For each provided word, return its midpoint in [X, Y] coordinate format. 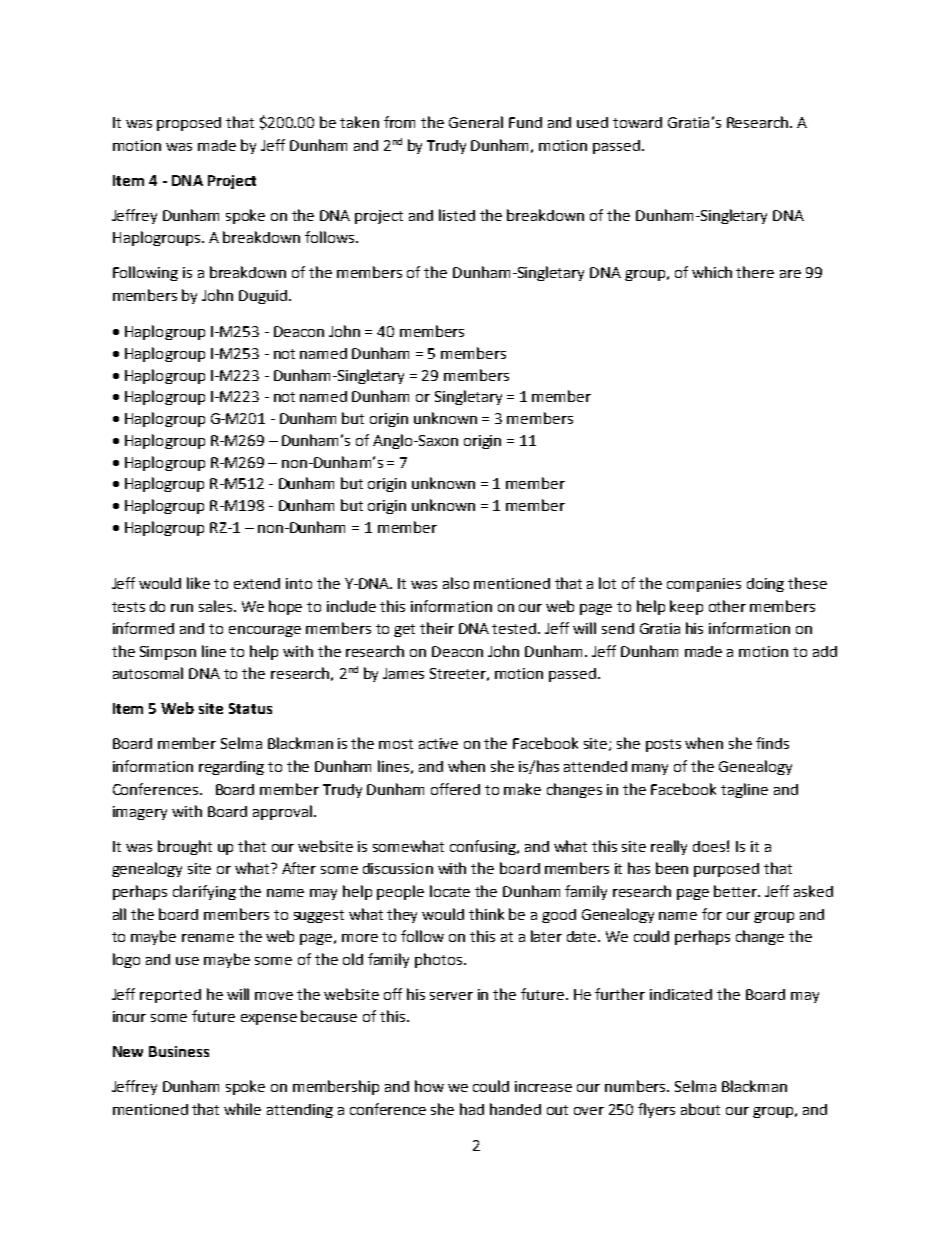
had [472, 1109]
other [727, 606]
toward [637, 122]
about [700, 1109]
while [242, 1109]
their [437, 628]
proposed [189, 124]
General [476, 122]
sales [217, 606]
